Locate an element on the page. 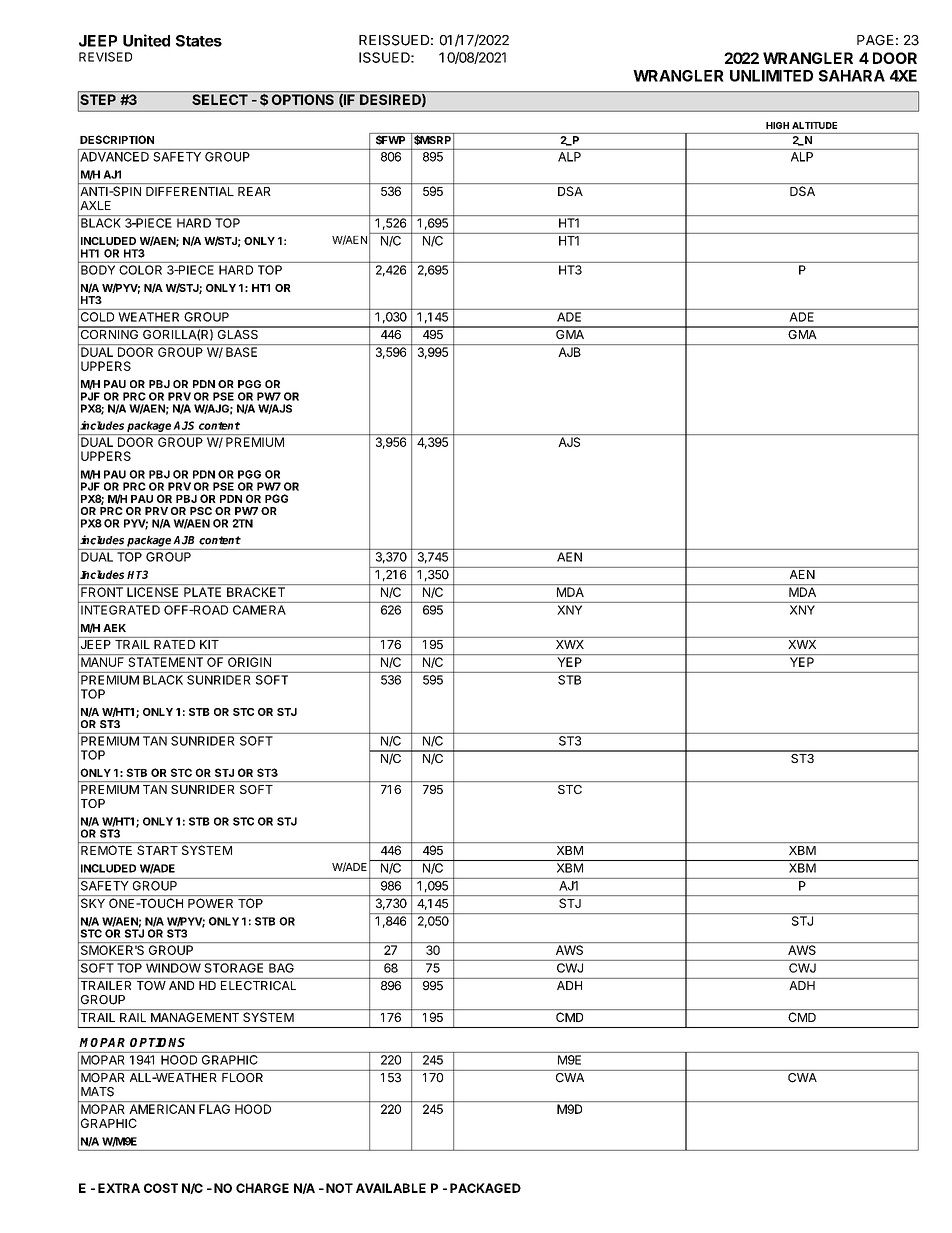 This image has width=952, height=1233. BAG is located at coordinates (281, 968).
